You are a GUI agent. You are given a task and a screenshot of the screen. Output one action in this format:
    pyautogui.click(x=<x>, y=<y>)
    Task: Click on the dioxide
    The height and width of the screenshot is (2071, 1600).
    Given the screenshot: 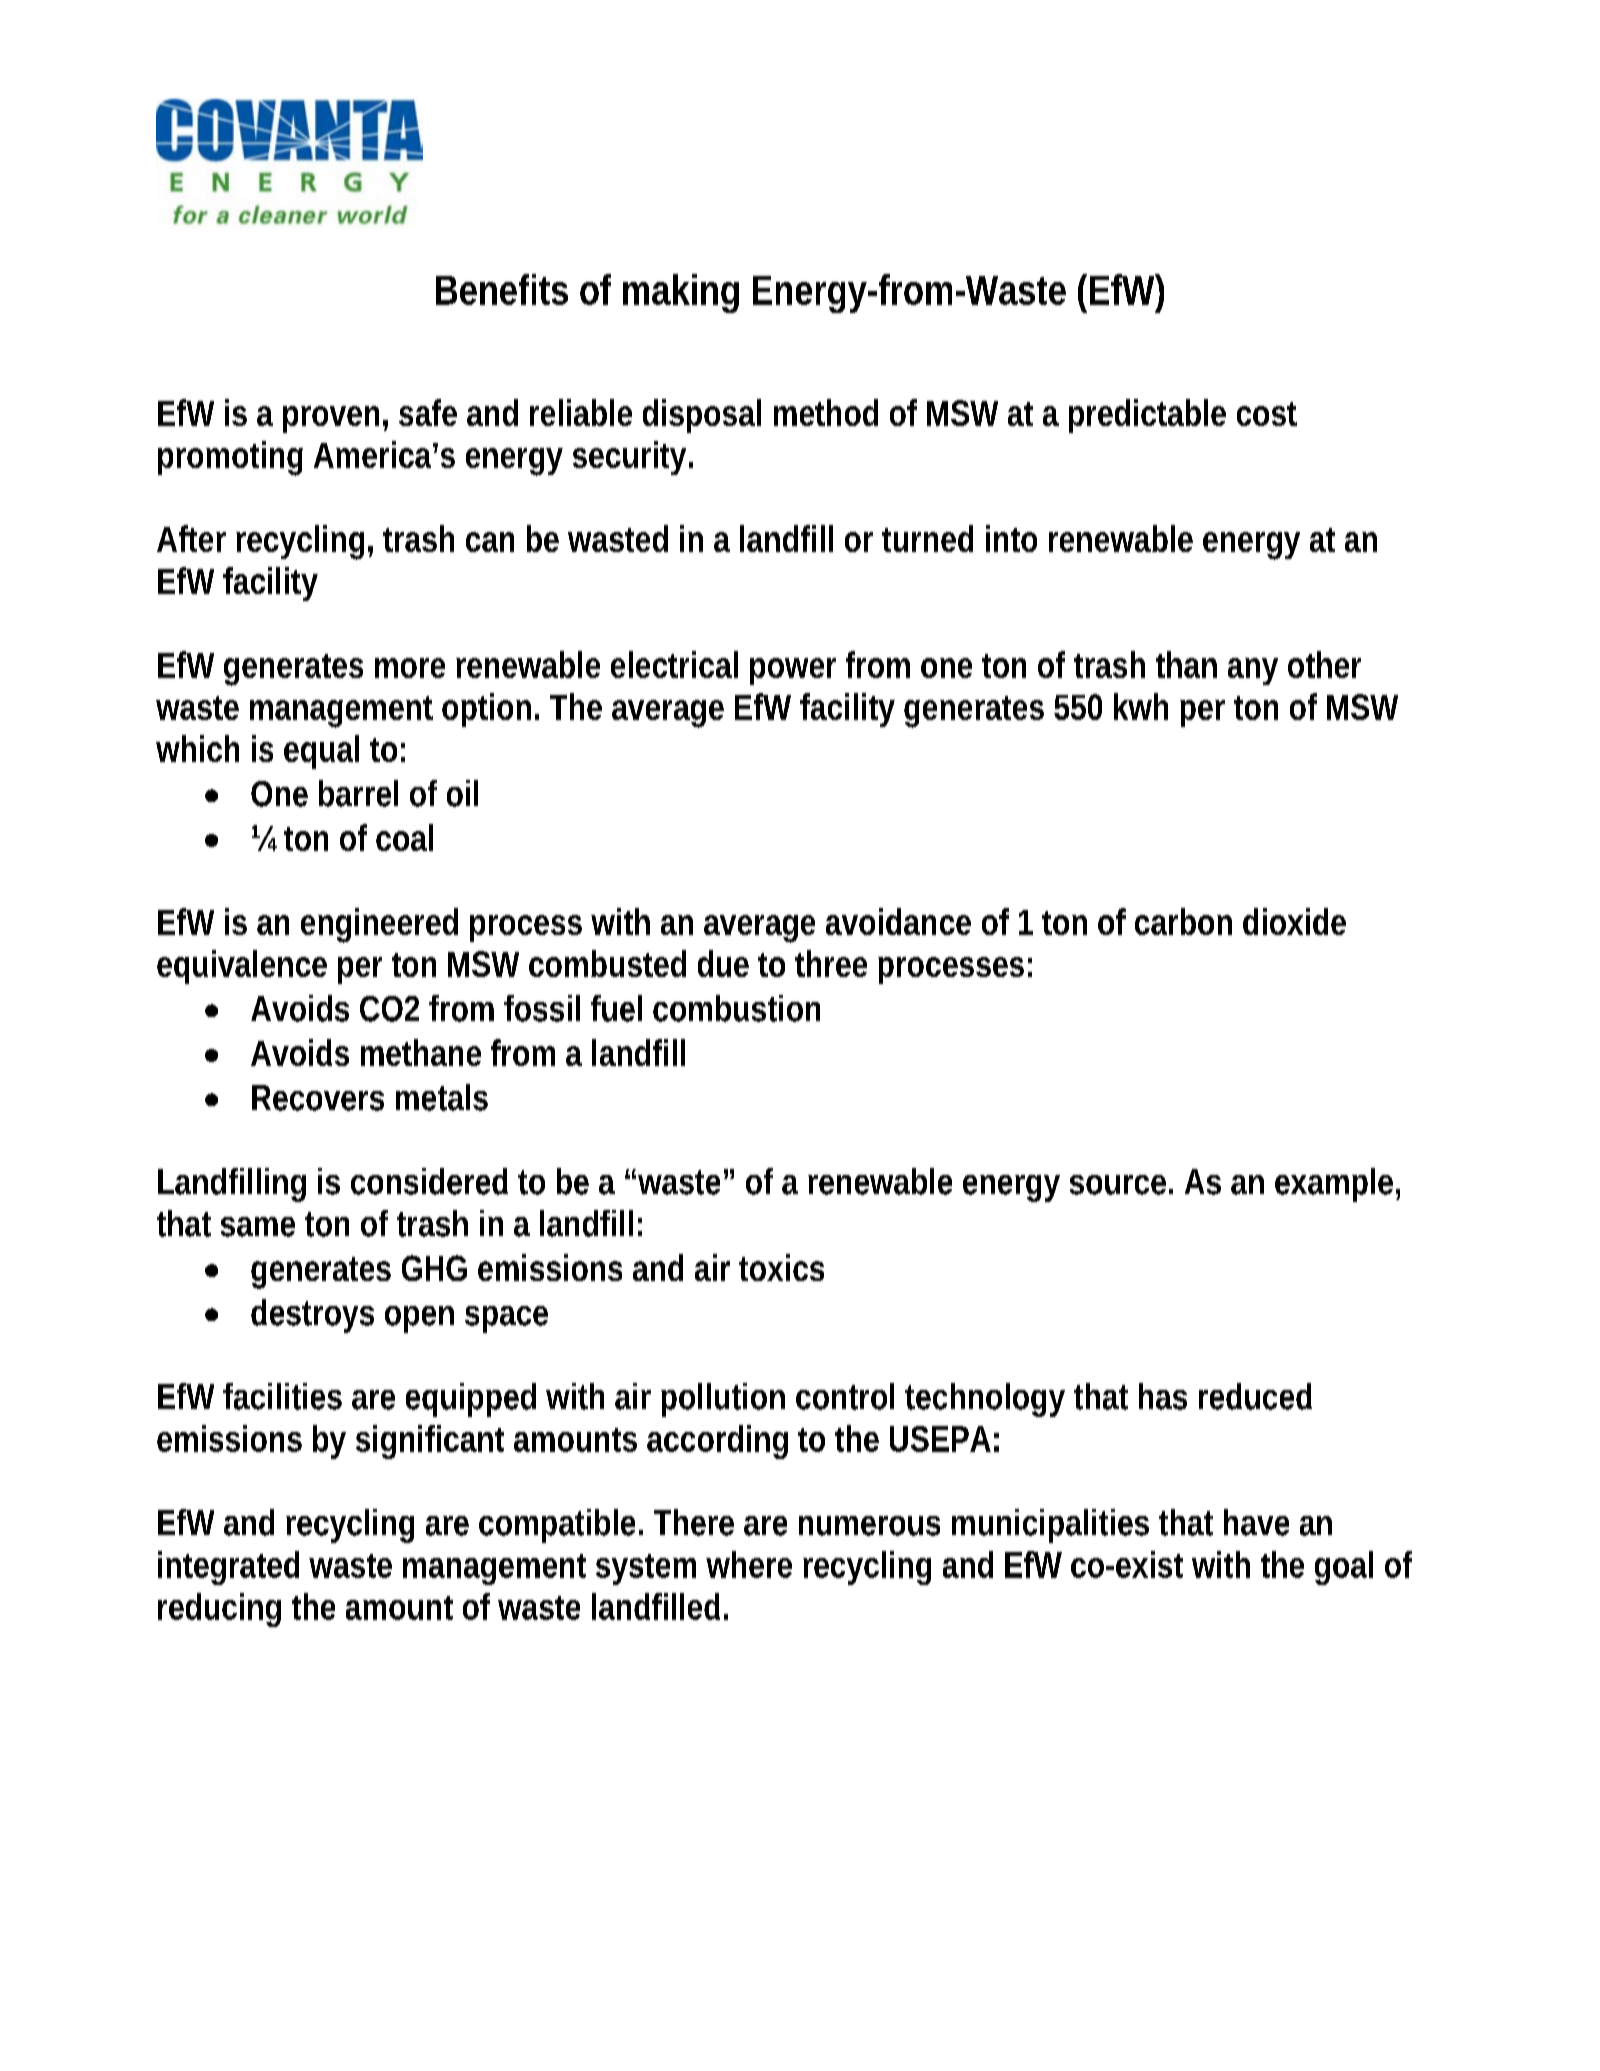 What is the action you would take?
    pyautogui.click(x=1294, y=921)
